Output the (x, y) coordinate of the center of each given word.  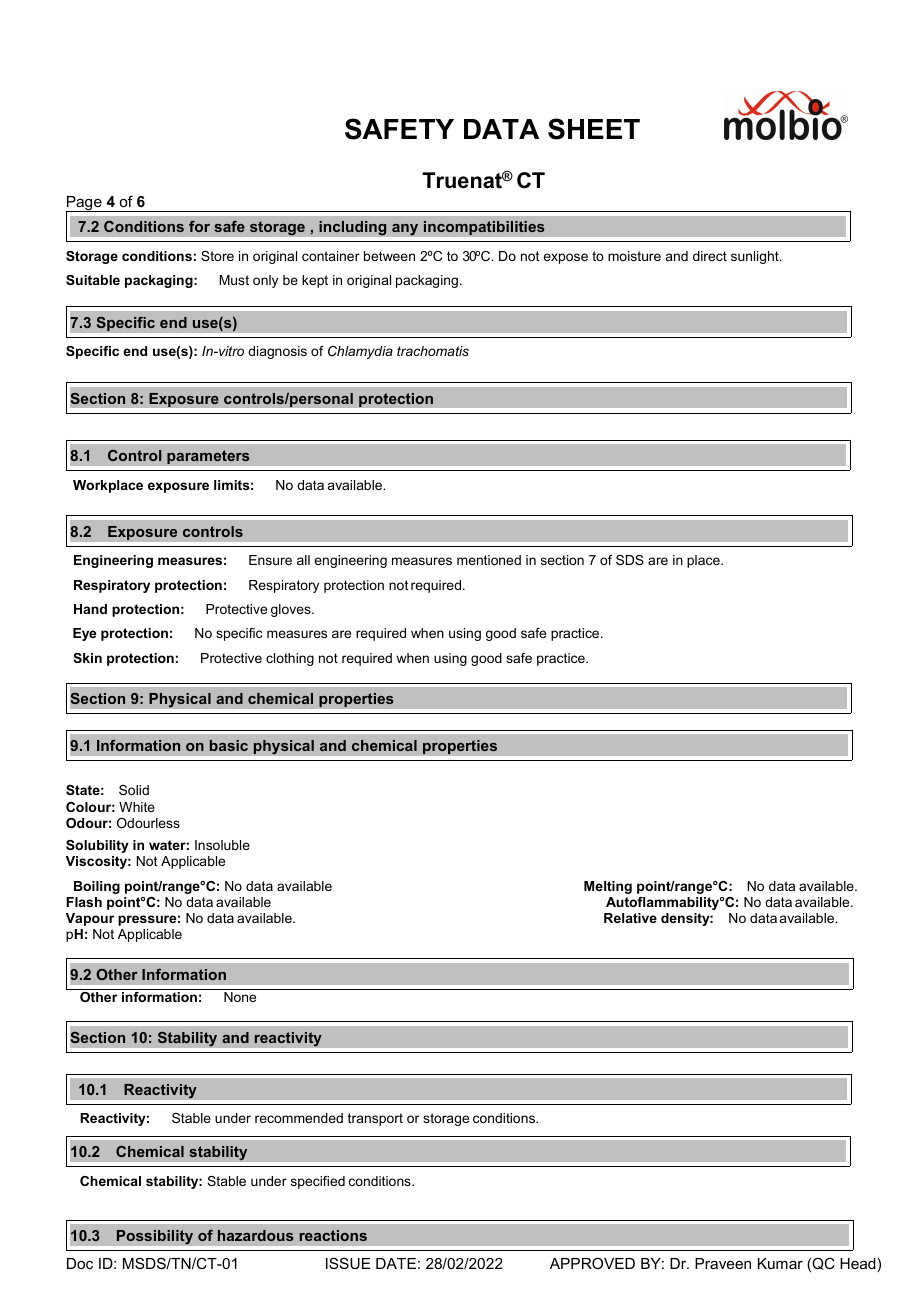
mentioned (489, 560)
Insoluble (222, 845)
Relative (630, 918)
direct (710, 256)
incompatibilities (484, 228)
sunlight (756, 257)
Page (85, 204)
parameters (208, 457)
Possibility (154, 1237)
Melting (608, 887)
